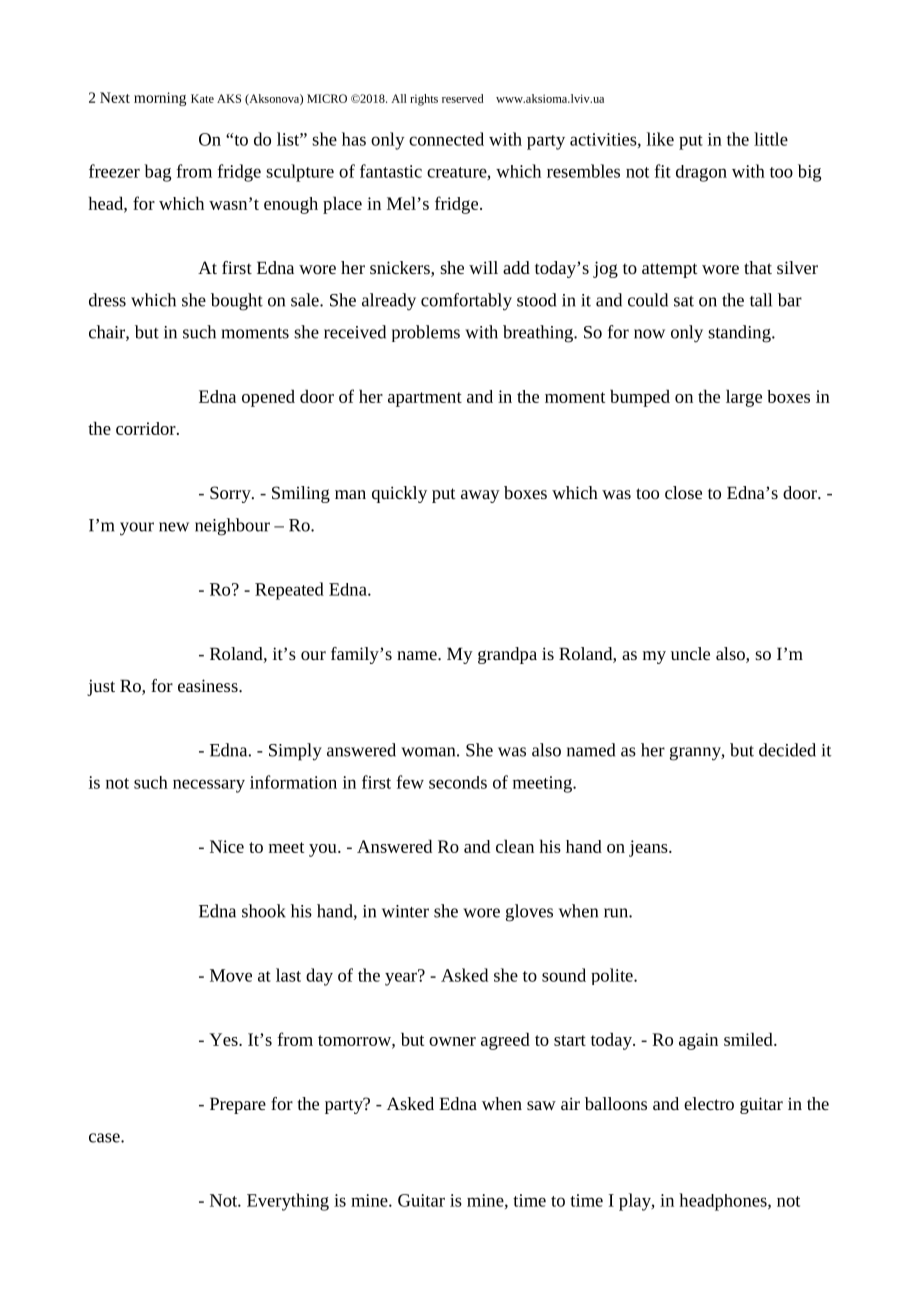  Describe the element at coordinates (683, 492) in the screenshot. I see `close` at that location.
